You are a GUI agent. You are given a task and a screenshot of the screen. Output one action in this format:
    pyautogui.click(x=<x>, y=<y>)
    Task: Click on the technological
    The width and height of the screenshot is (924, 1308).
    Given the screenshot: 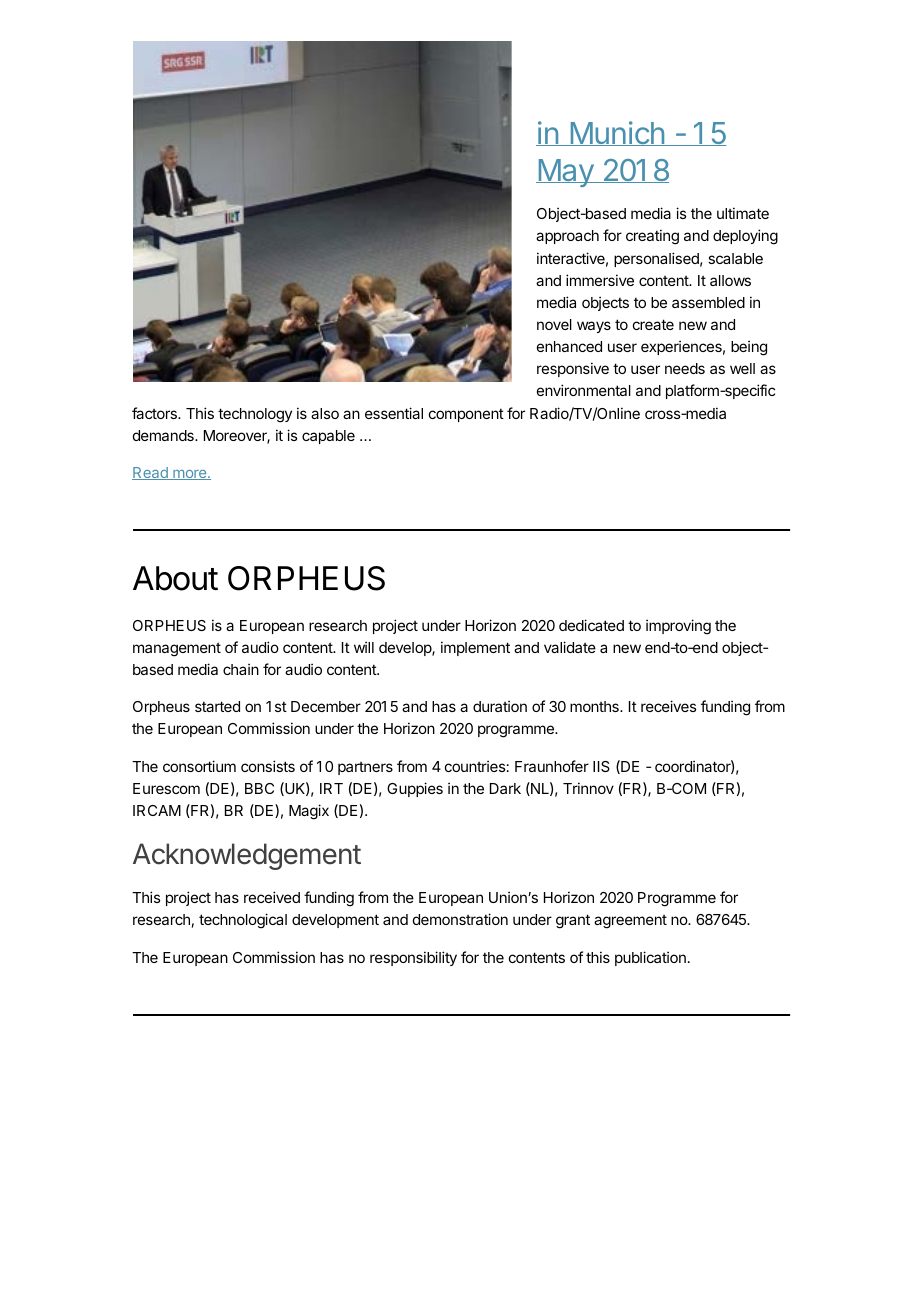 What is the action you would take?
    pyautogui.click(x=243, y=921)
